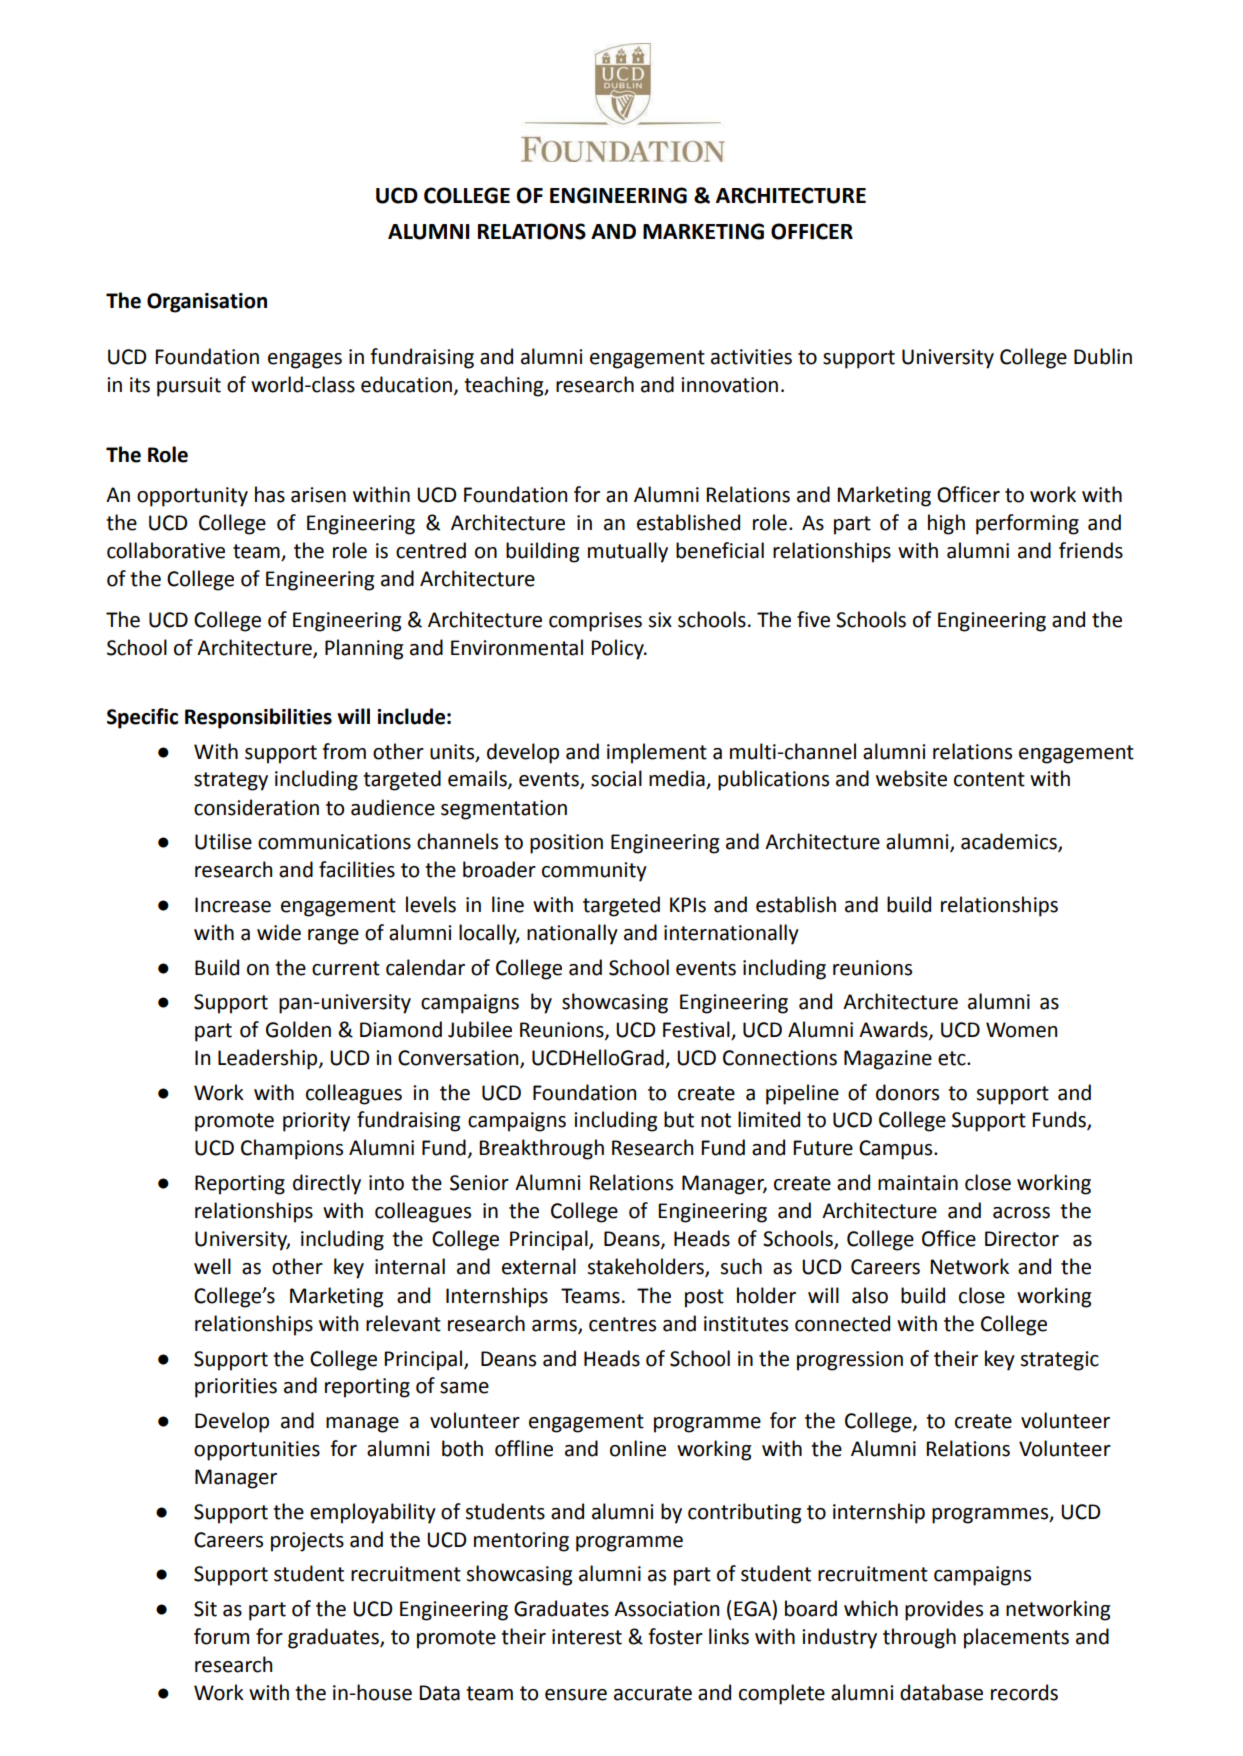 This screenshot has width=1243, height=1756. I want to click on Golden, so click(298, 1029).
